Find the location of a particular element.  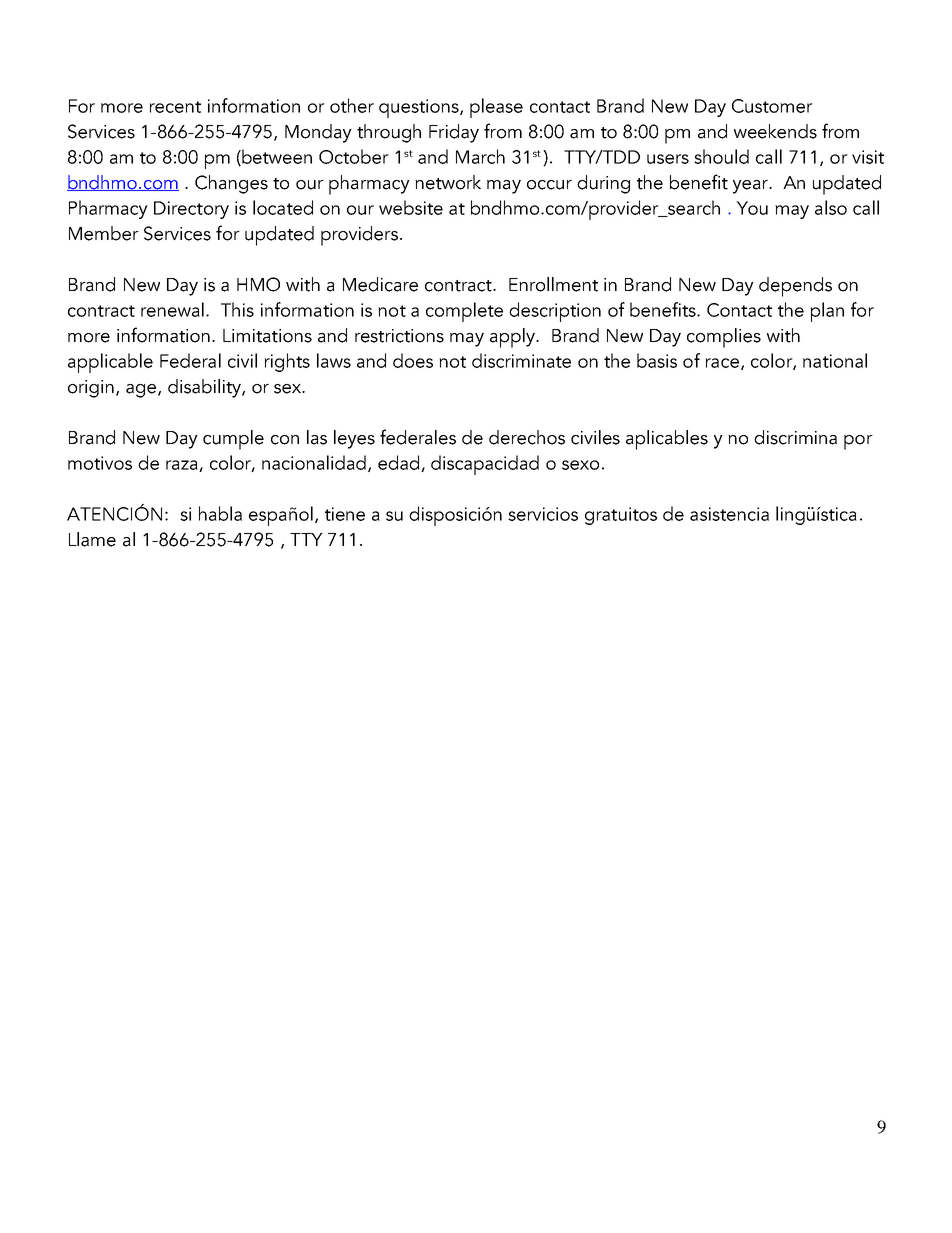

edad is located at coordinates (400, 463).
